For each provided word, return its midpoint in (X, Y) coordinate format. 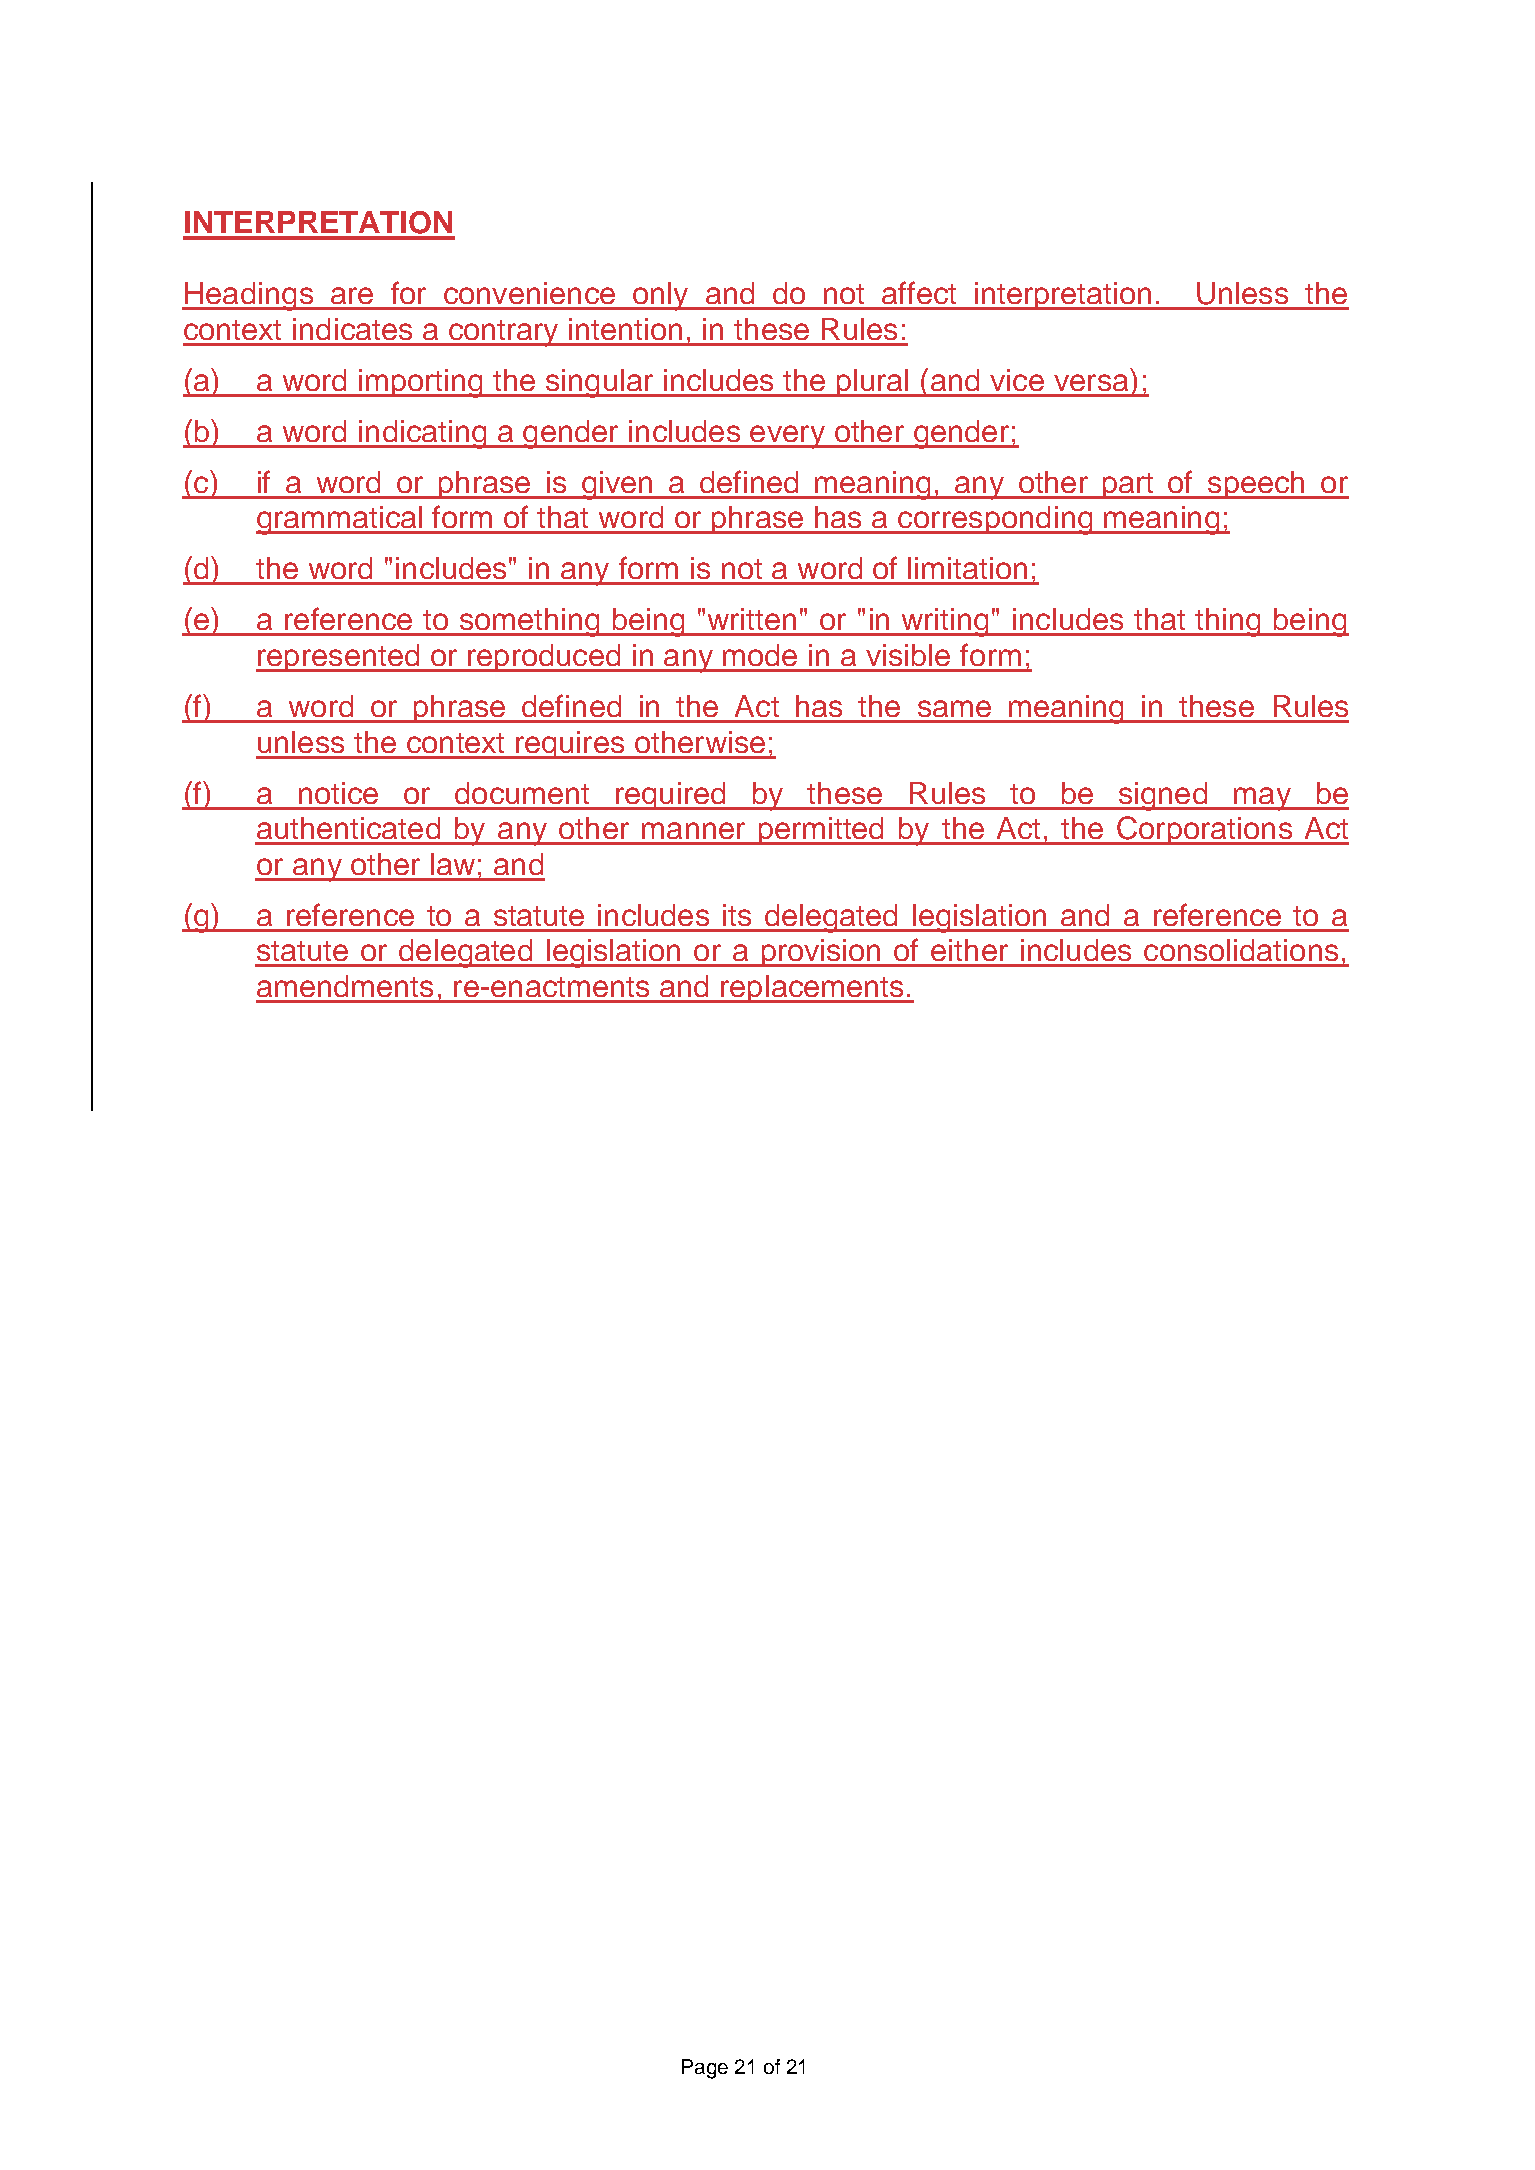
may (1262, 799)
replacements (812, 989)
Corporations (1204, 830)
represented (339, 658)
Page (705, 2069)
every (787, 437)
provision (821, 953)
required (671, 796)
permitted (821, 831)
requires (570, 745)
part (1129, 486)
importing (421, 383)
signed (1162, 796)
